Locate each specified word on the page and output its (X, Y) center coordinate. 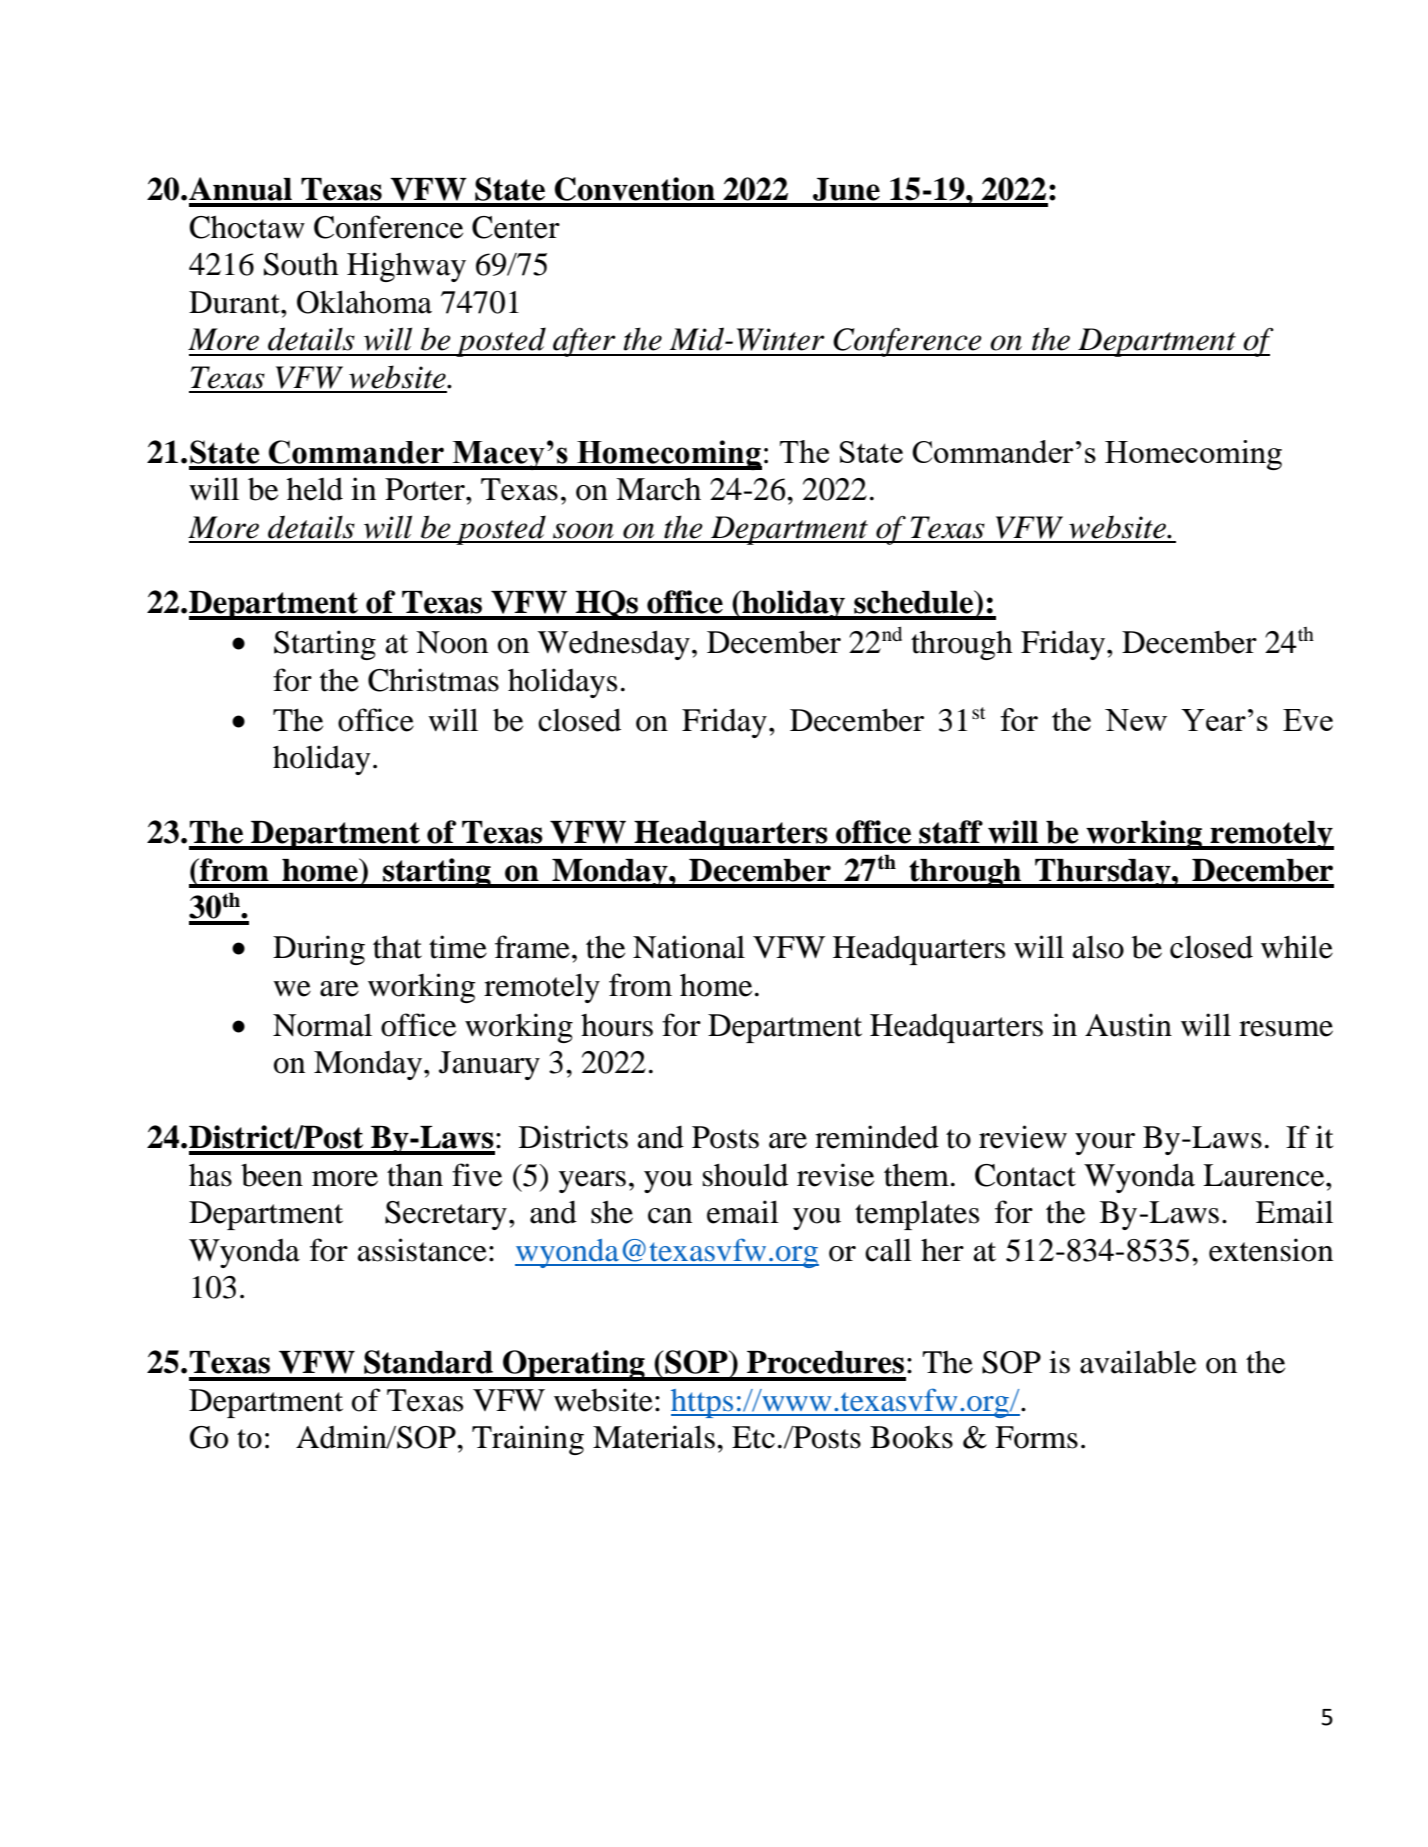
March (658, 489)
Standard (428, 1362)
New (1136, 720)
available (1138, 1362)
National (689, 947)
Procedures (825, 1362)
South (301, 264)
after (584, 342)
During (319, 950)
